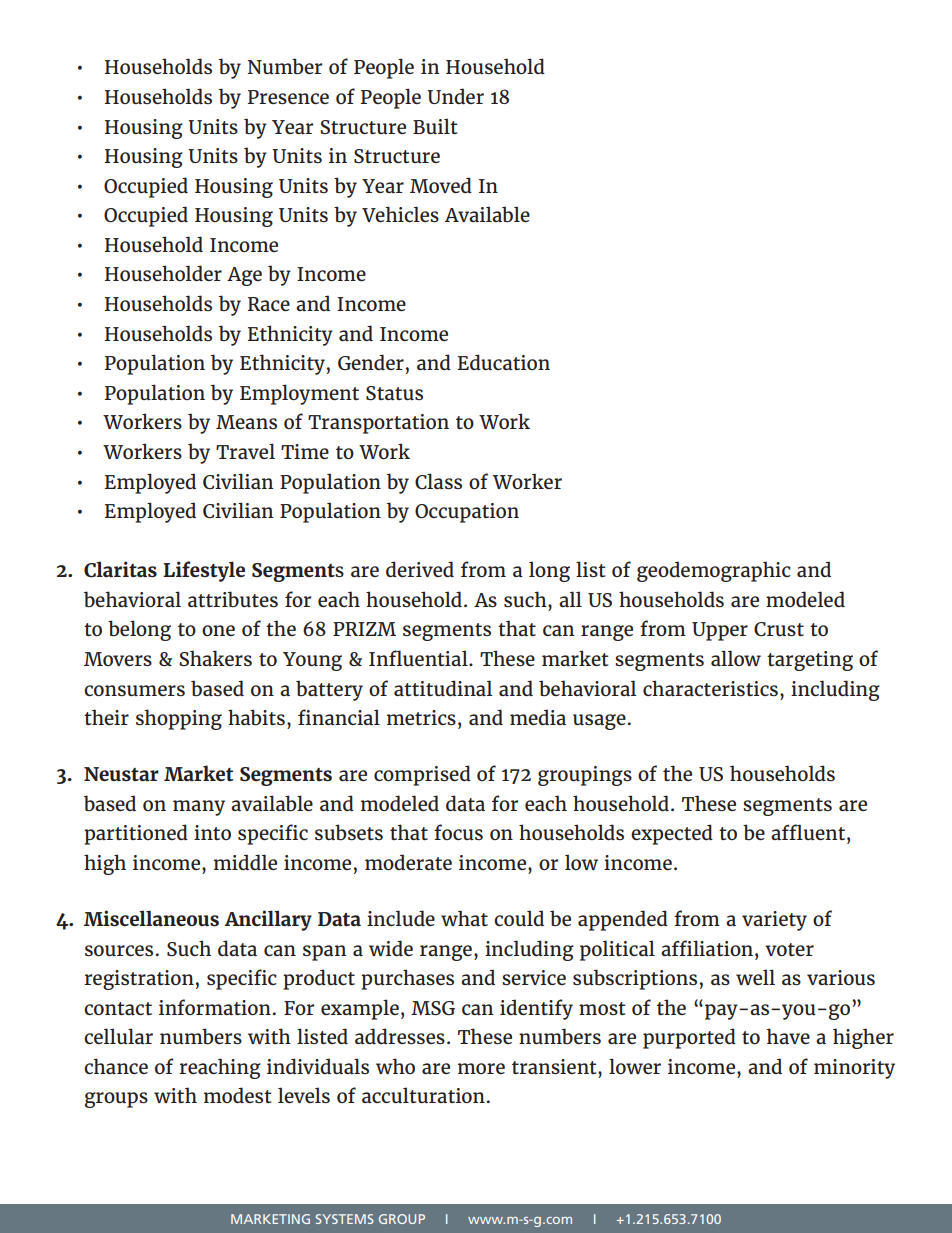 This page has width=952, height=1233. Describe the element at coordinates (237, 1095) in the page. I see `modest` at that location.
